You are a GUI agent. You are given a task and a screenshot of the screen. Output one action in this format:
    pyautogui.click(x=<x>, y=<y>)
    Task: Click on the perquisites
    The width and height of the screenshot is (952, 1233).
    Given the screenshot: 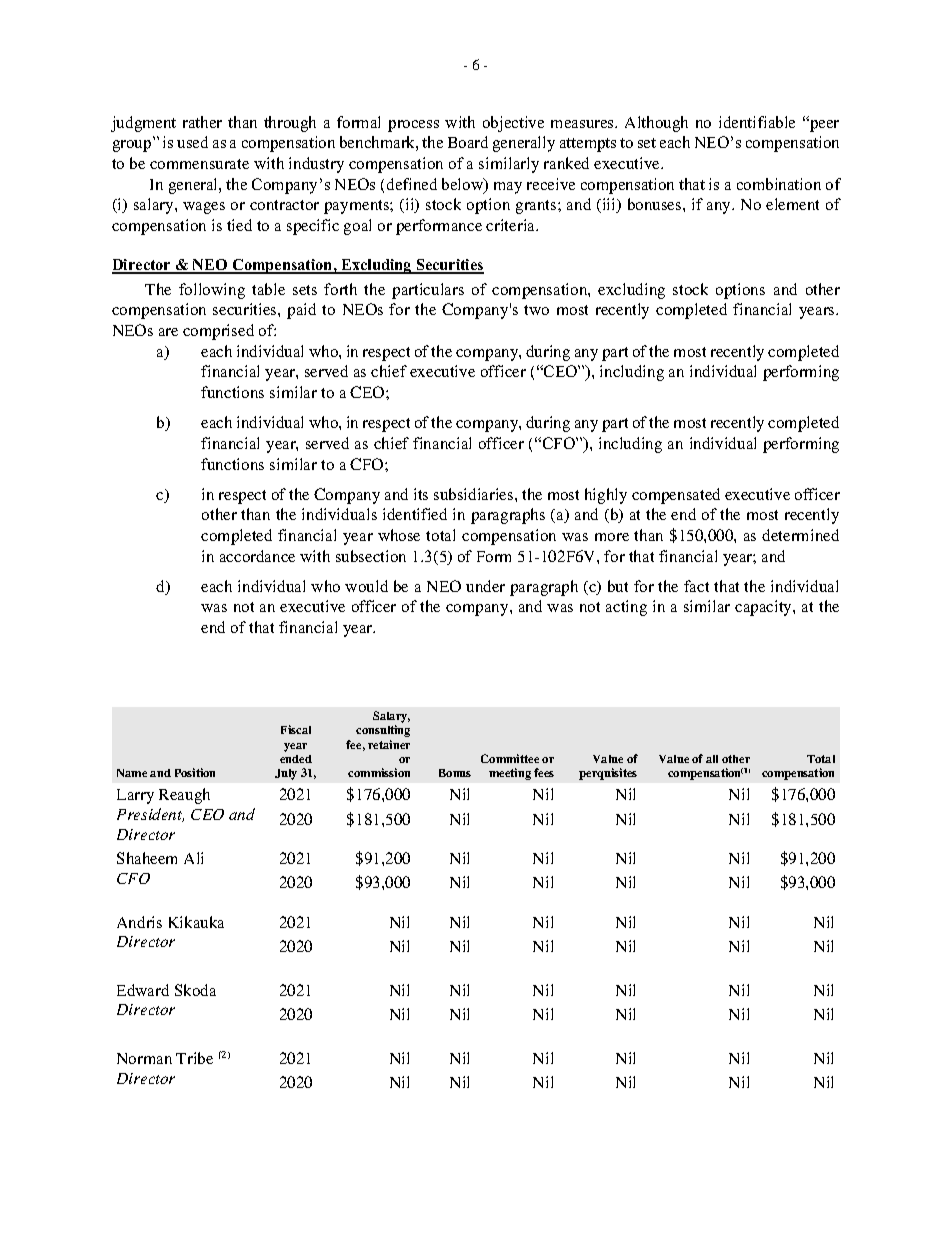 What is the action you would take?
    pyautogui.click(x=608, y=774)
